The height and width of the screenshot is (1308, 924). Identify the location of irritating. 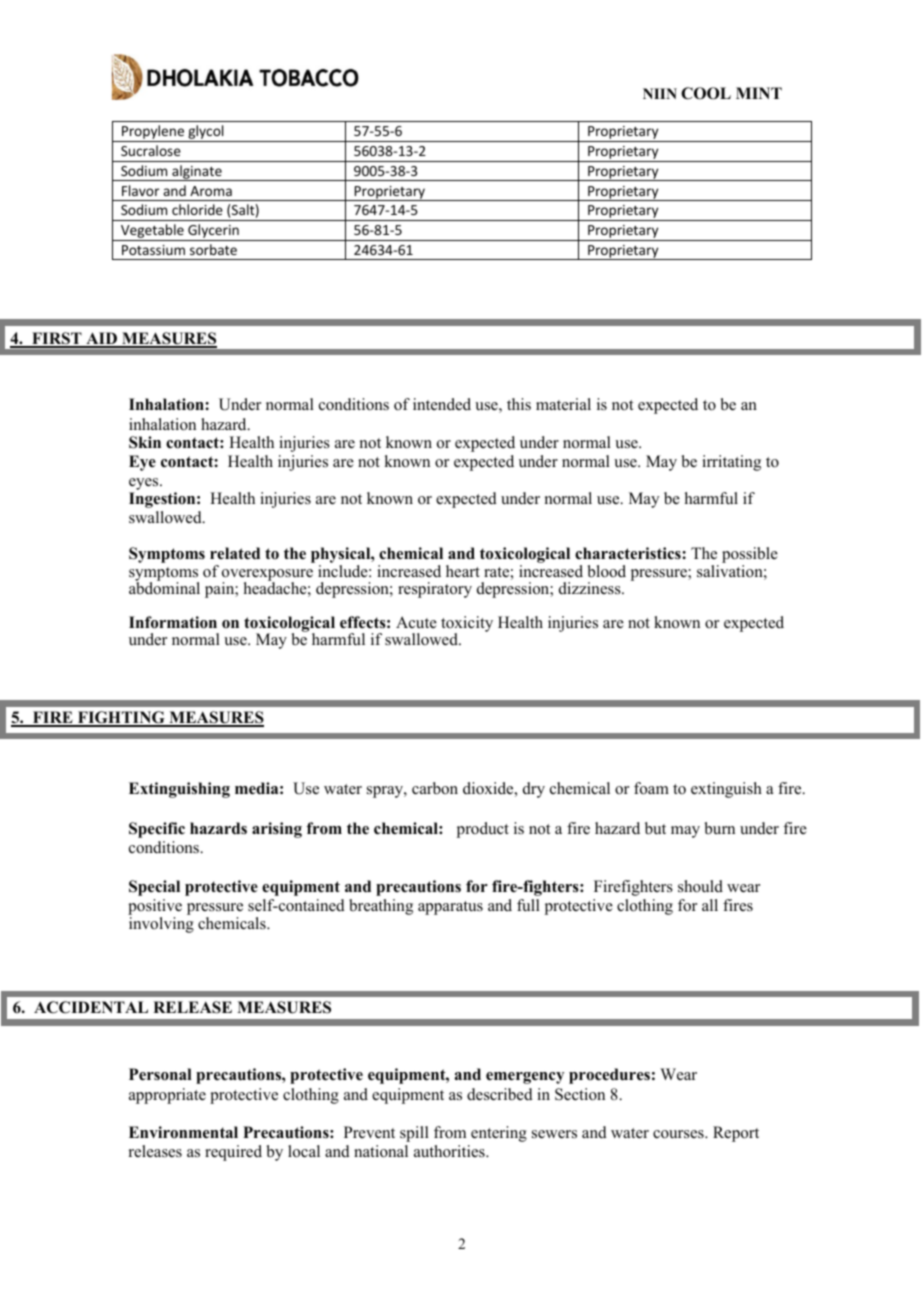
(731, 463).
